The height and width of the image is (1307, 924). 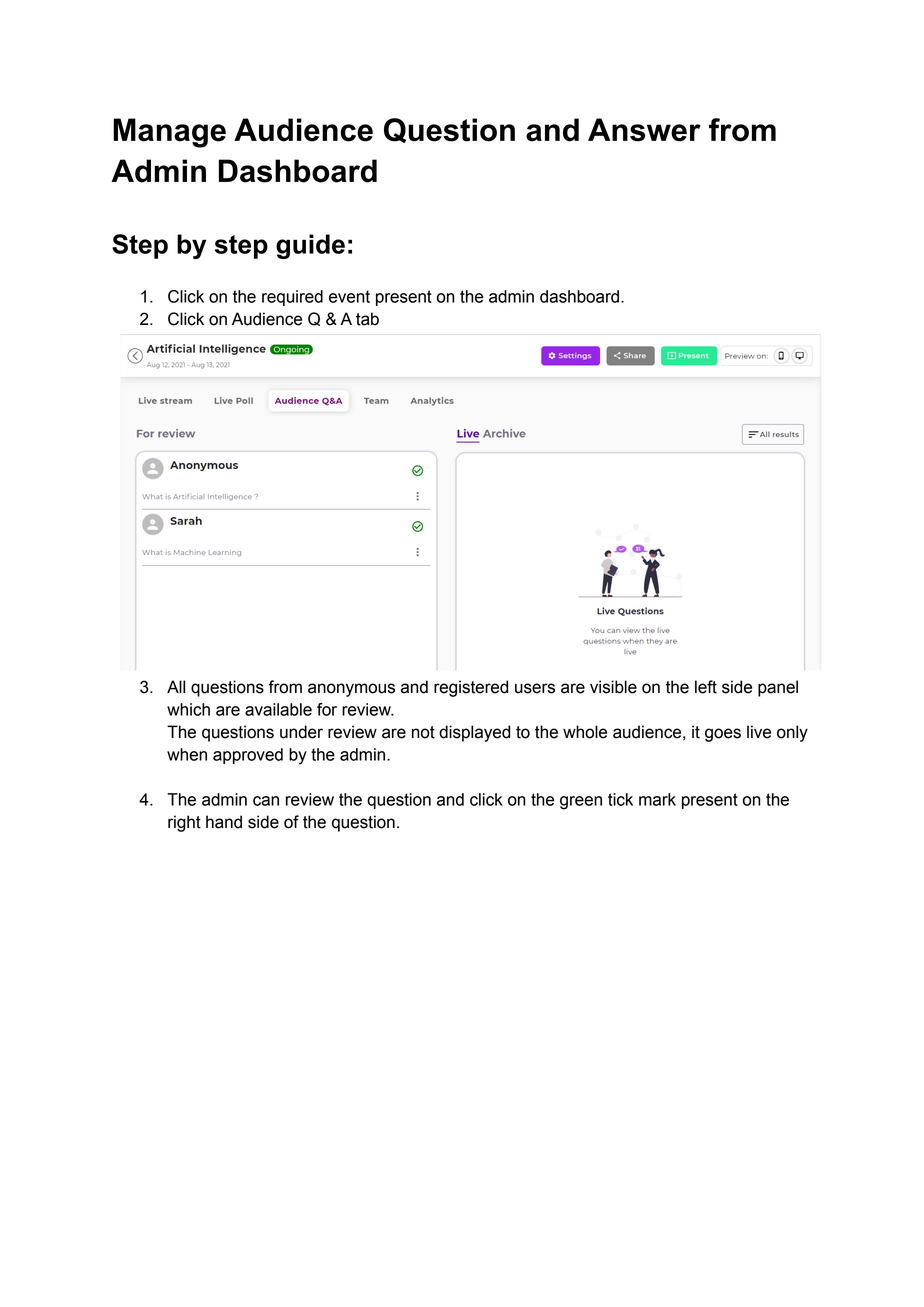 I want to click on left, so click(x=706, y=687).
